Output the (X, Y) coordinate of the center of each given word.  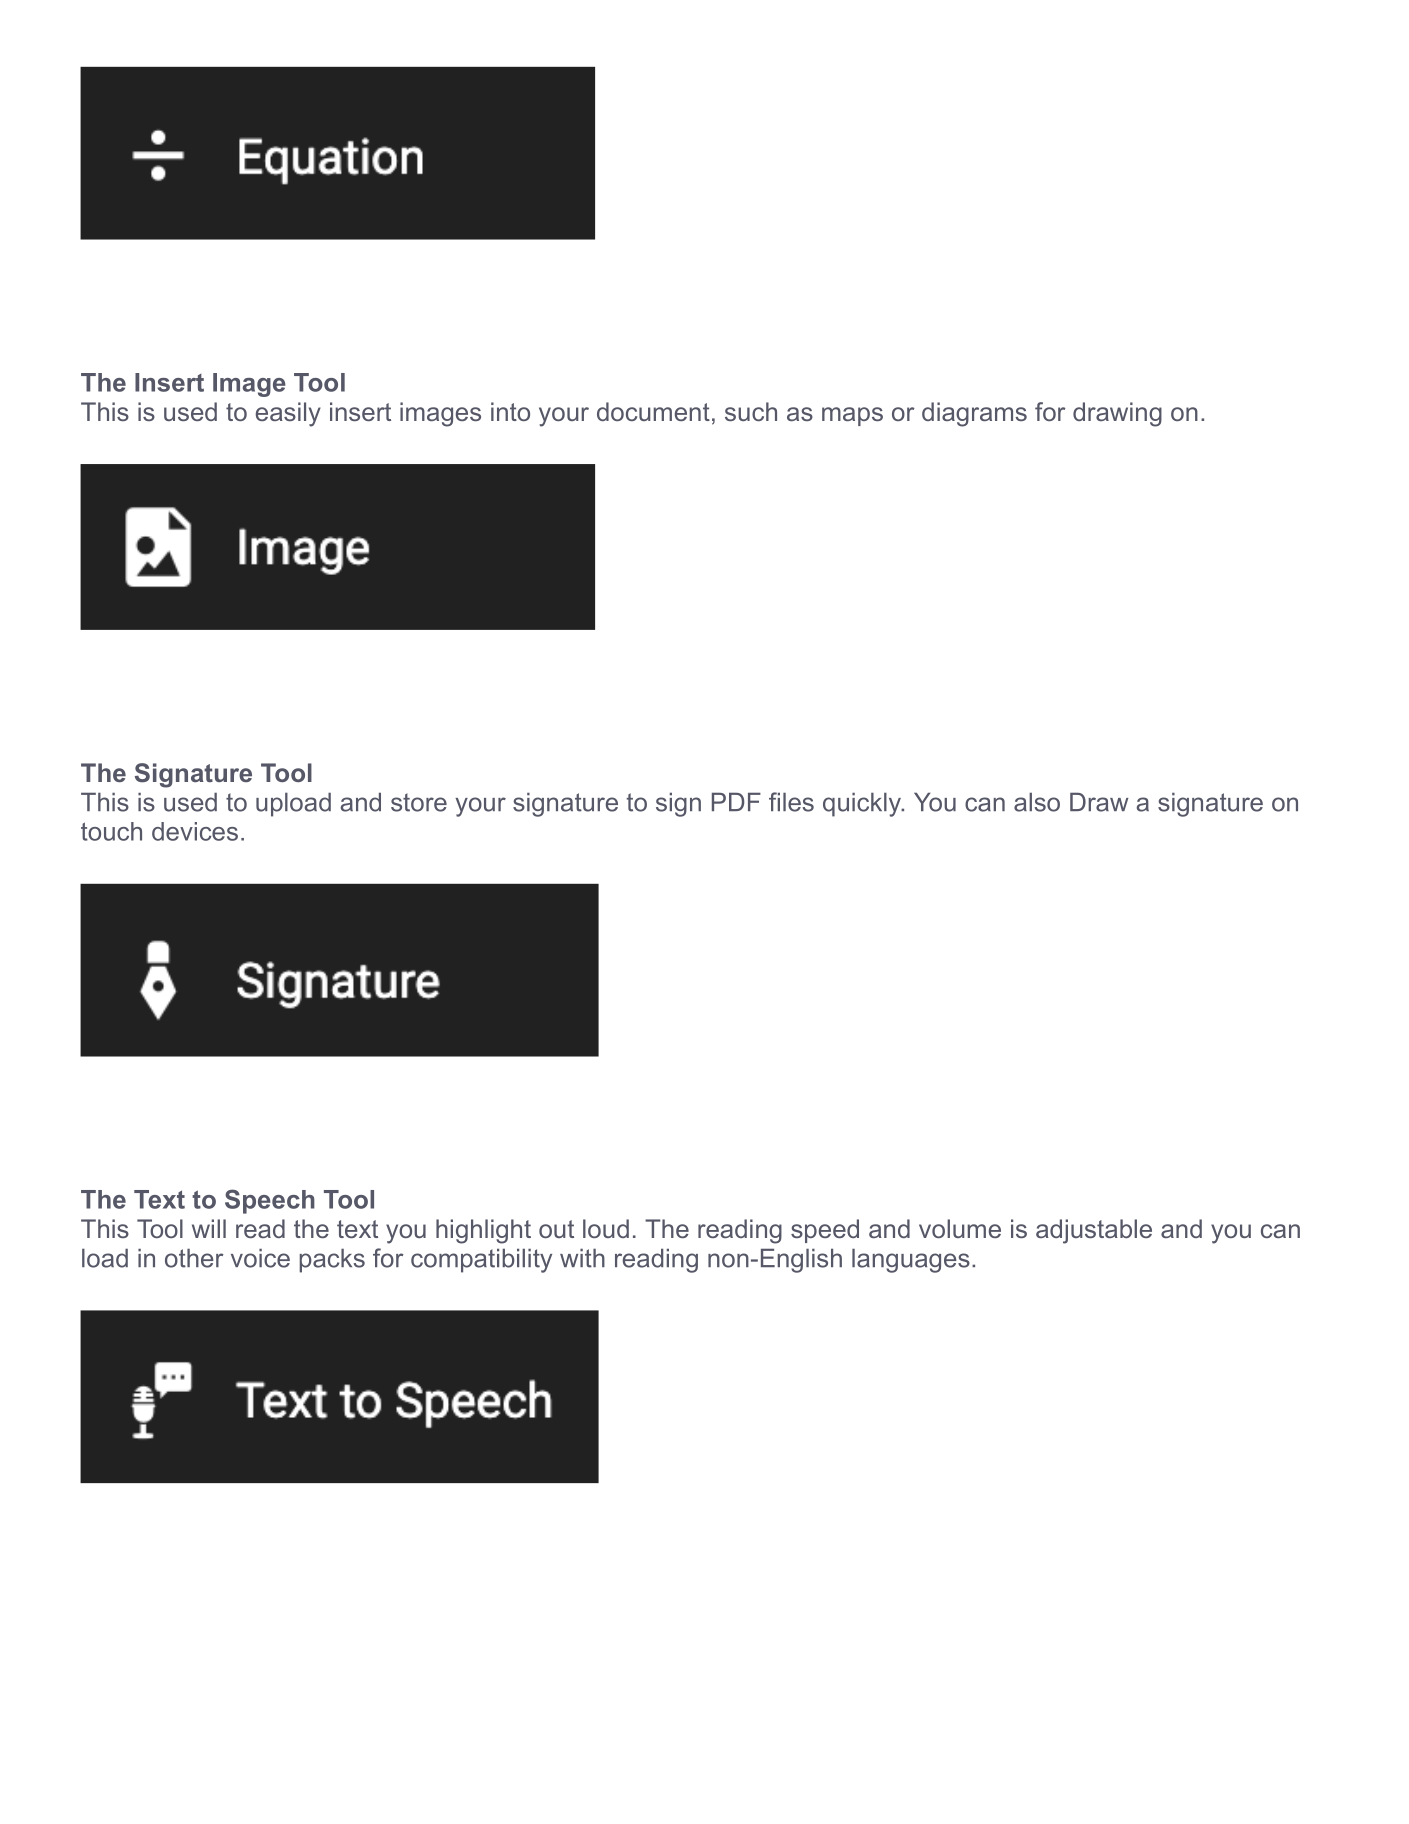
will (209, 1228)
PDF (736, 801)
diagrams (974, 414)
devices (195, 831)
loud (606, 1228)
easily (288, 414)
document (653, 411)
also (1037, 802)
